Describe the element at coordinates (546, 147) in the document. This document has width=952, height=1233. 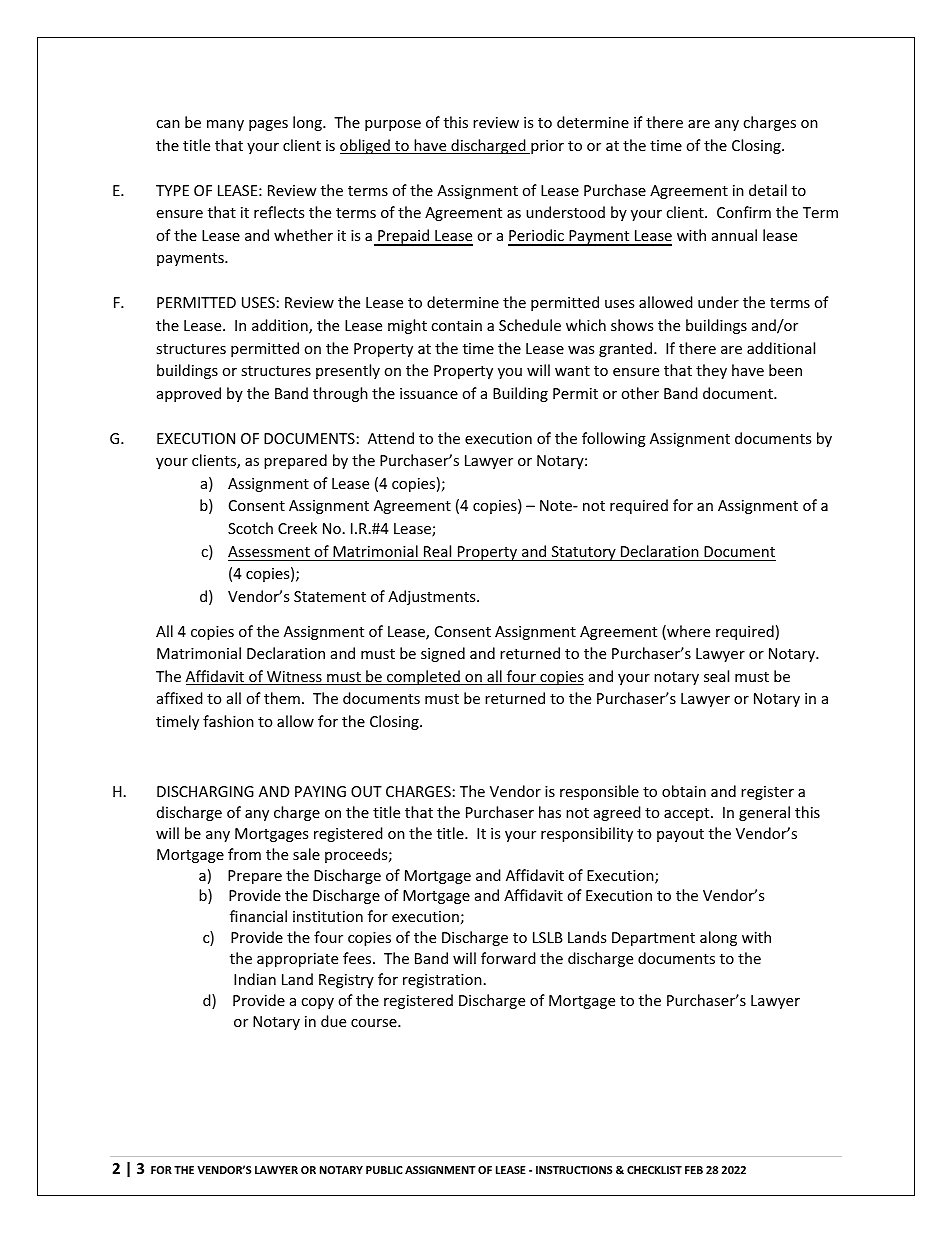
I see `prior` at that location.
